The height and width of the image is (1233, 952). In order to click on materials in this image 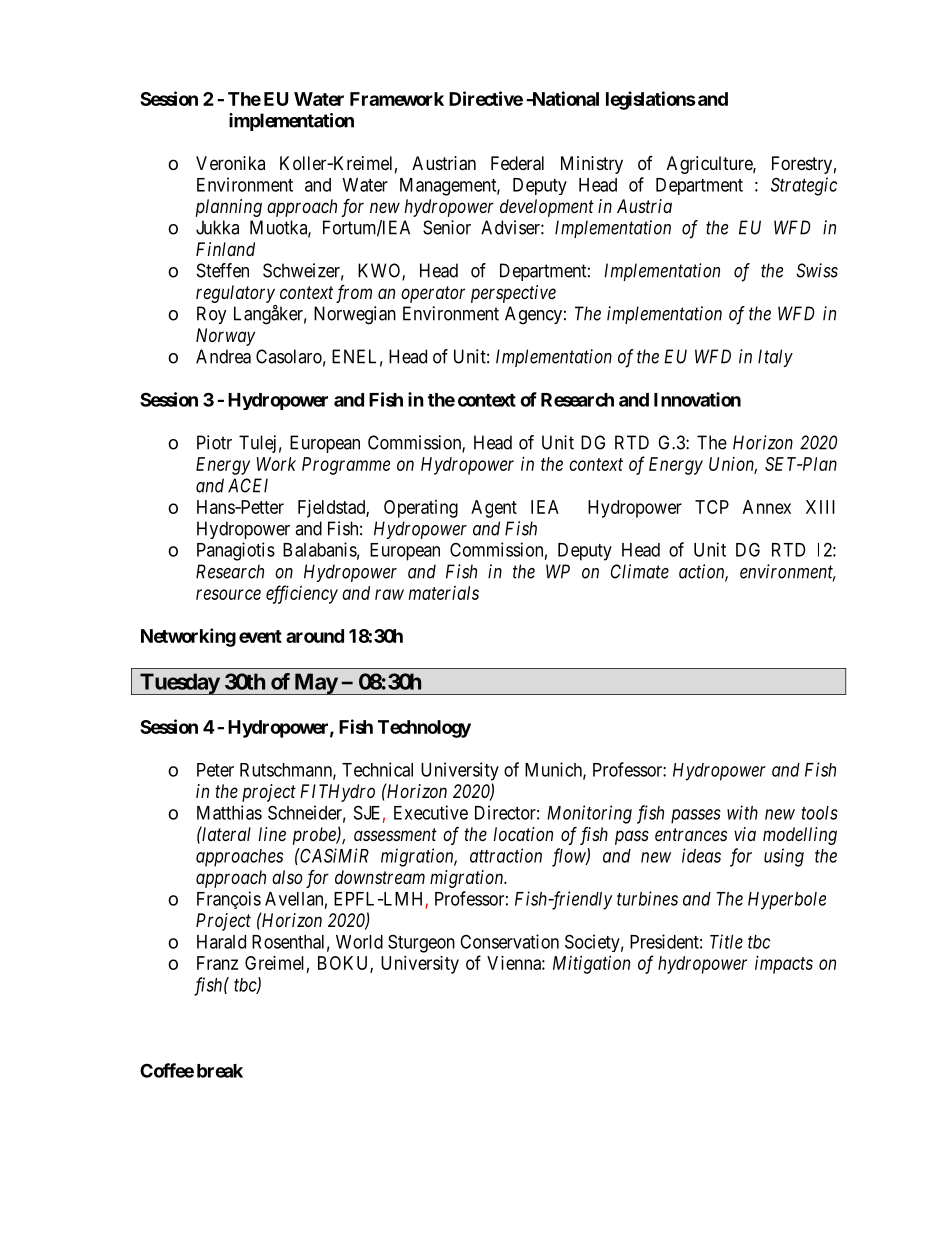, I will do `click(444, 593)`.
